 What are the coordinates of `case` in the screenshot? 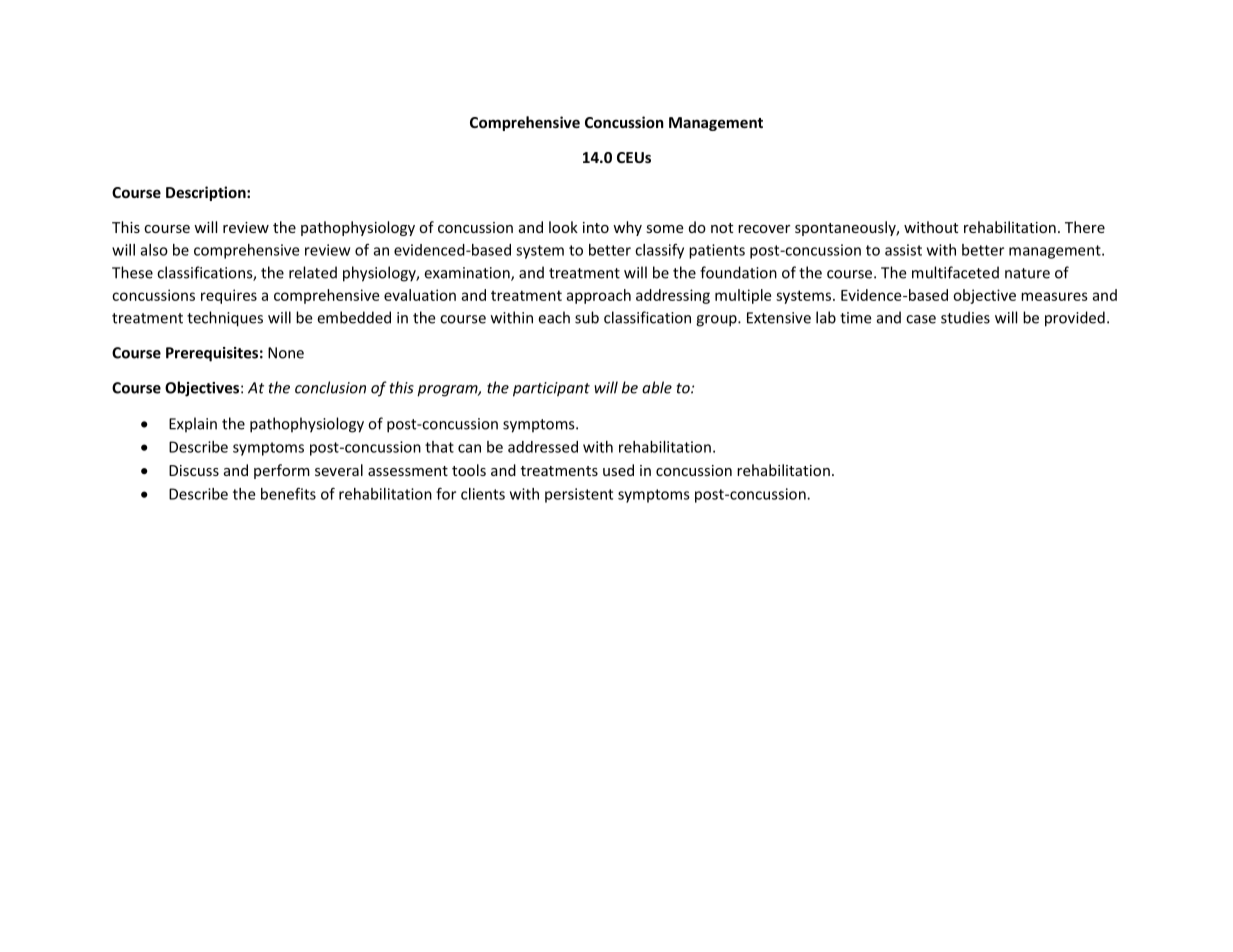 It's located at (921, 319).
